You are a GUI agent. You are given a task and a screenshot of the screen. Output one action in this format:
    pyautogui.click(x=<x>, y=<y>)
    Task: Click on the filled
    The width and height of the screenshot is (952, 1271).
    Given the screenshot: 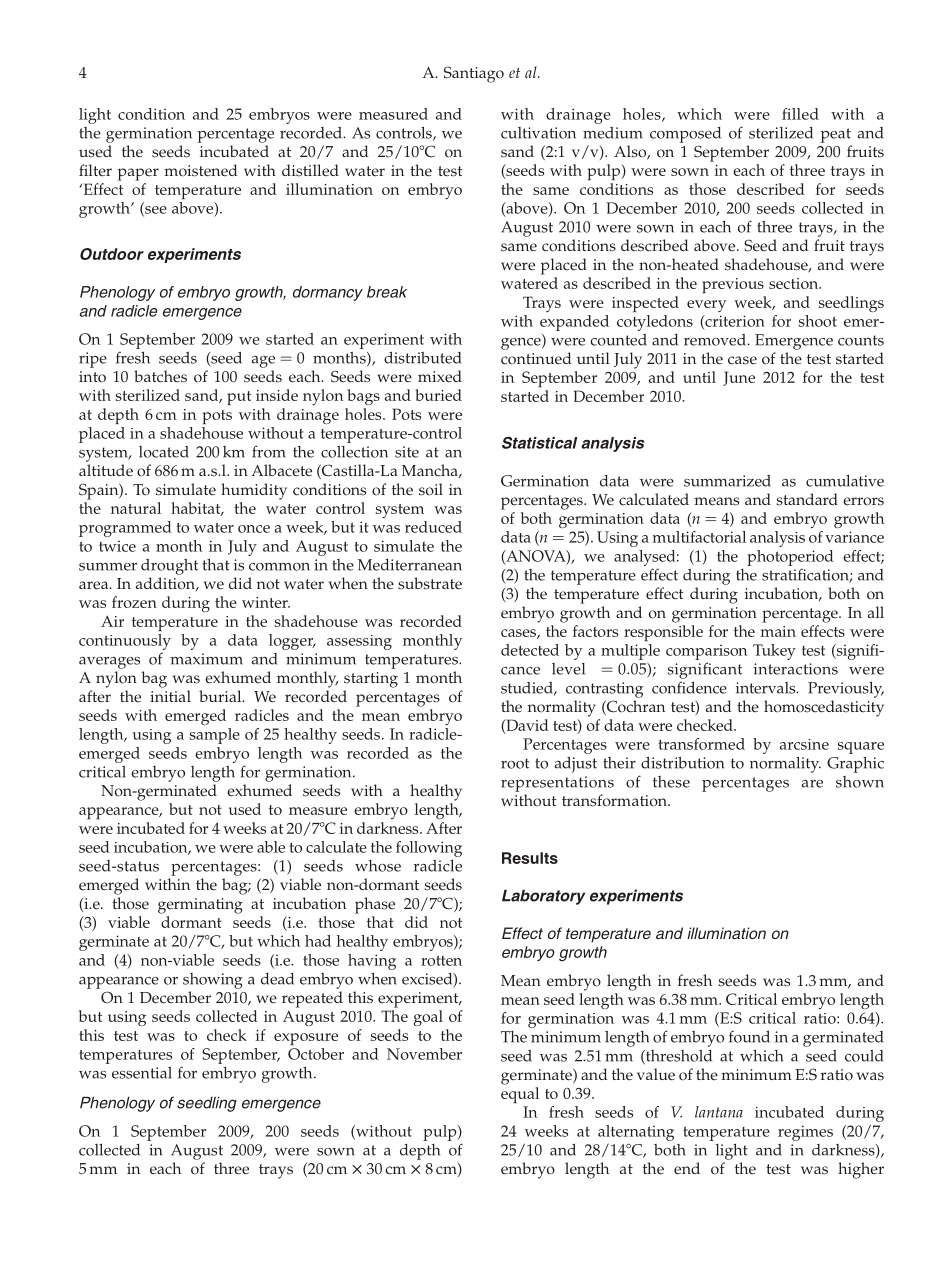 What is the action you would take?
    pyautogui.click(x=800, y=114)
